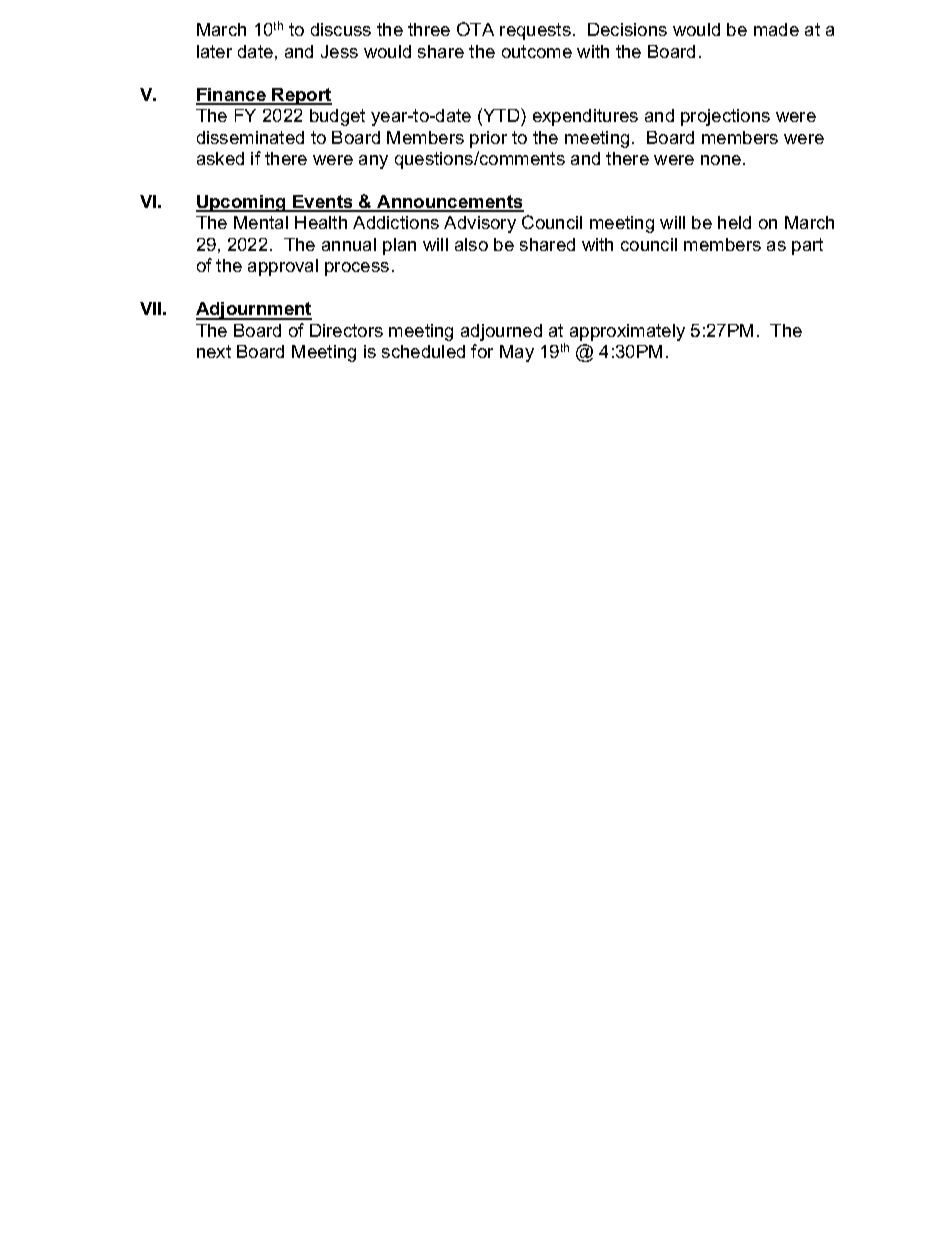 Image resolution: width=952 pixels, height=1233 pixels. I want to click on discuss, so click(341, 29).
